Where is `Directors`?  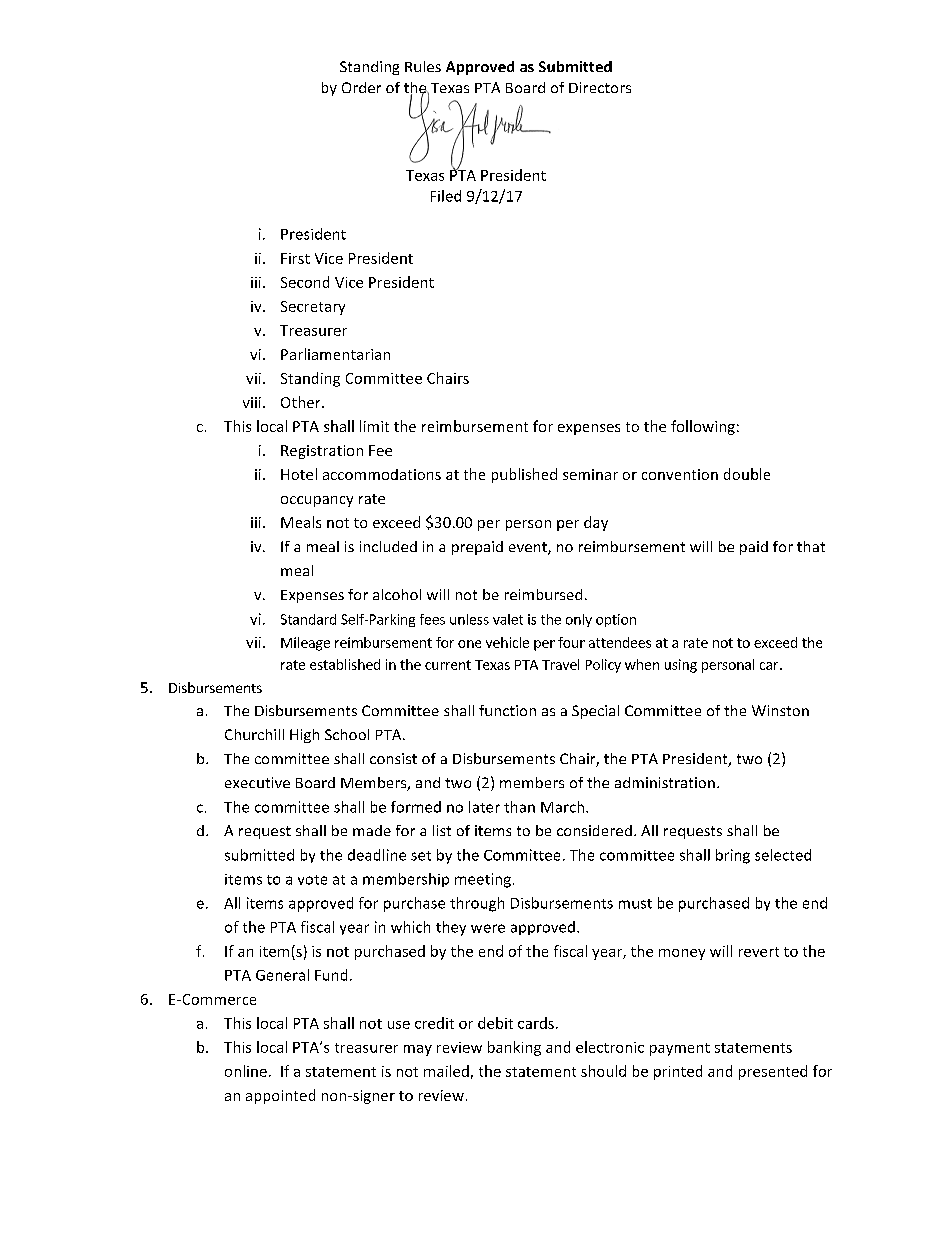
Directors is located at coordinates (600, 87).
